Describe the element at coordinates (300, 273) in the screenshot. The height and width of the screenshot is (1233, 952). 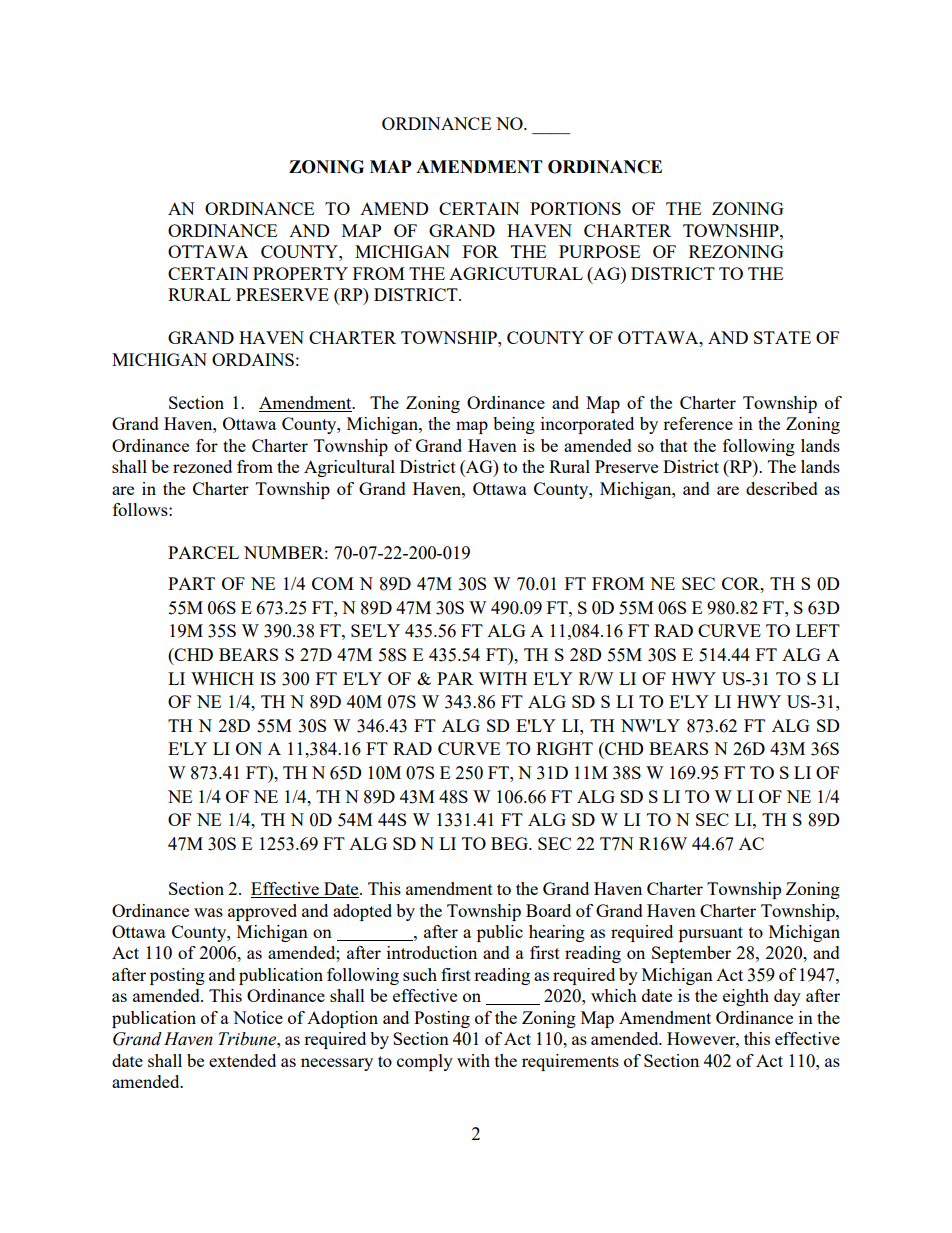
I see `PROPERTY` at that location.
